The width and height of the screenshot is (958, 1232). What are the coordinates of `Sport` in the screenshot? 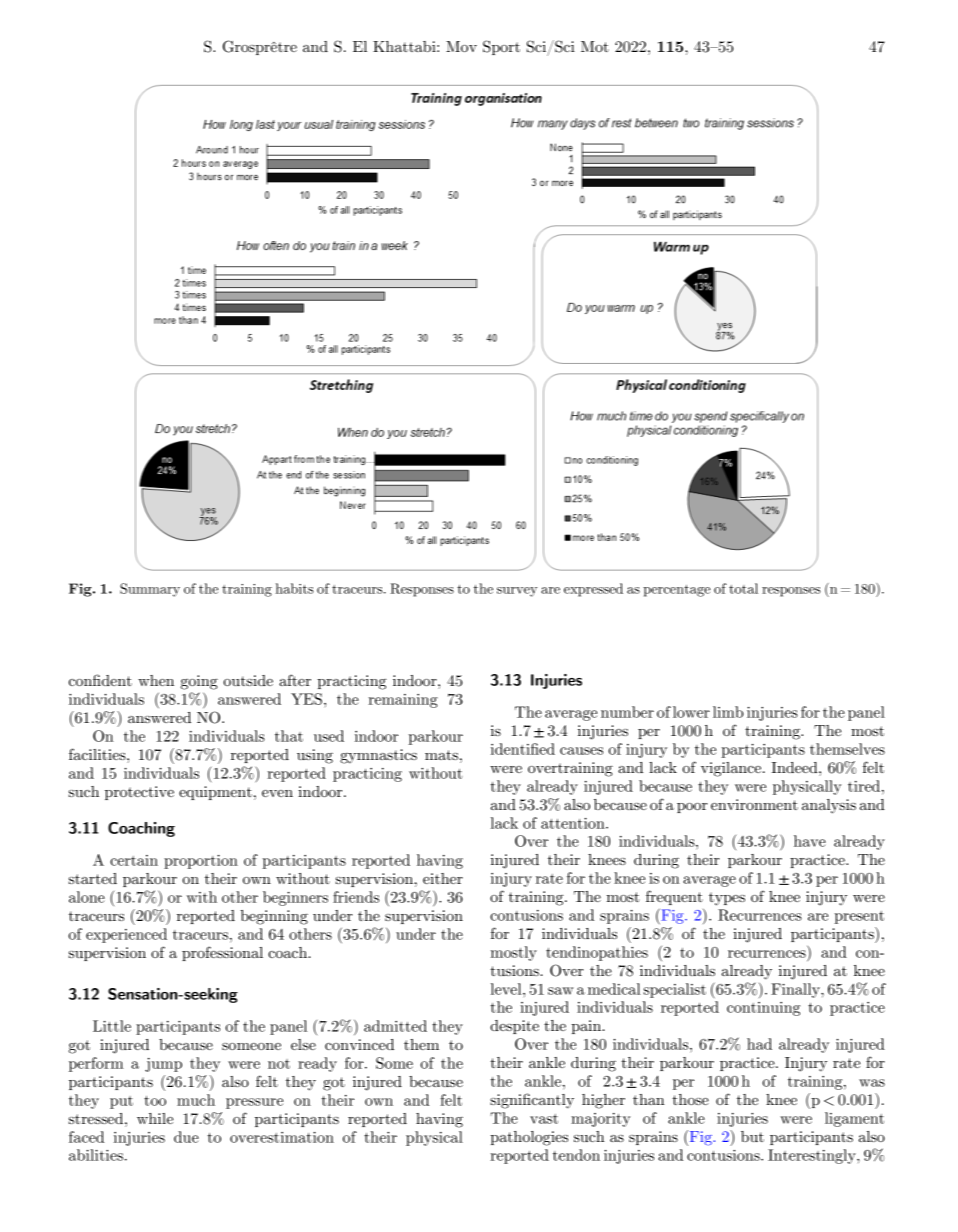 It's located at (501, 47).
